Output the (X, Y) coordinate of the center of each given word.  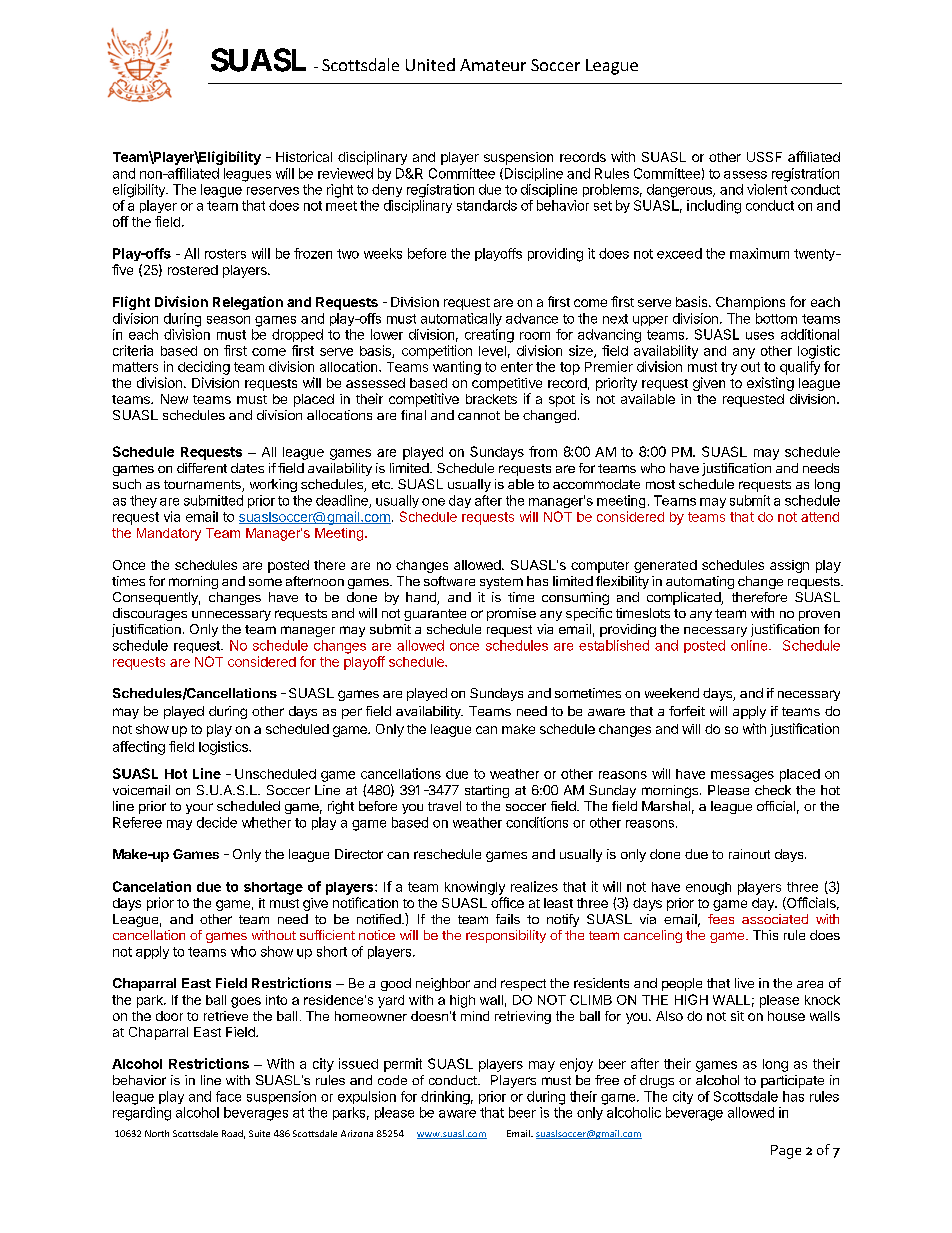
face (228, 1096)
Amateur (493, 65)
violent (767, 189)
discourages (150, 614)
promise (511, 614)
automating (700, 582)
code (392, 1080)
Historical (304, 156)
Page (786, 1152)
